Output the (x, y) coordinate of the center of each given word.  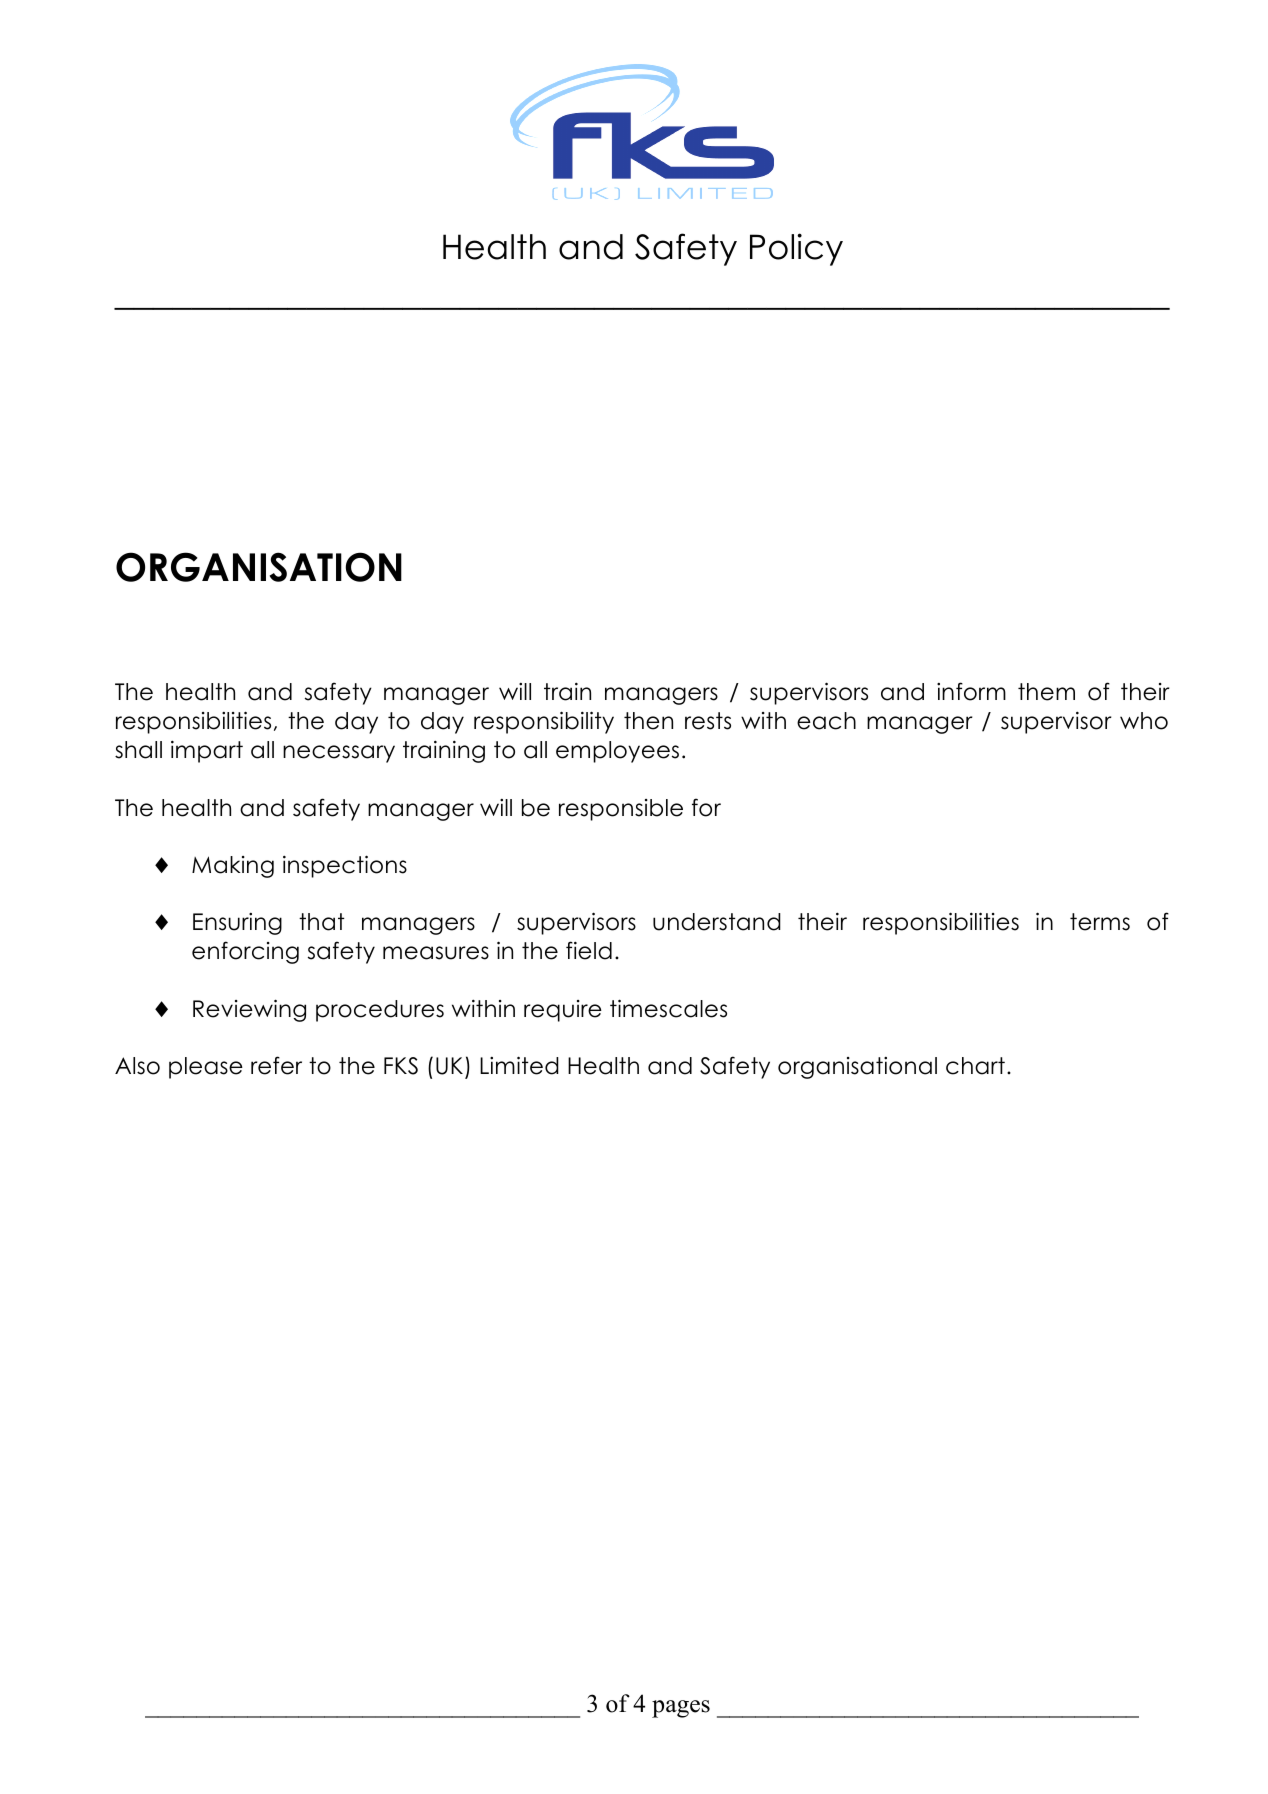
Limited (519, 1065)
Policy (796, 249)
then (648, 721)
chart (975, 1066)
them (1046, 692)
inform (971, 691)
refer (276, 1065)
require (563, 1011)
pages (681, 1709)
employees (617, 752)
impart (207, 751)
